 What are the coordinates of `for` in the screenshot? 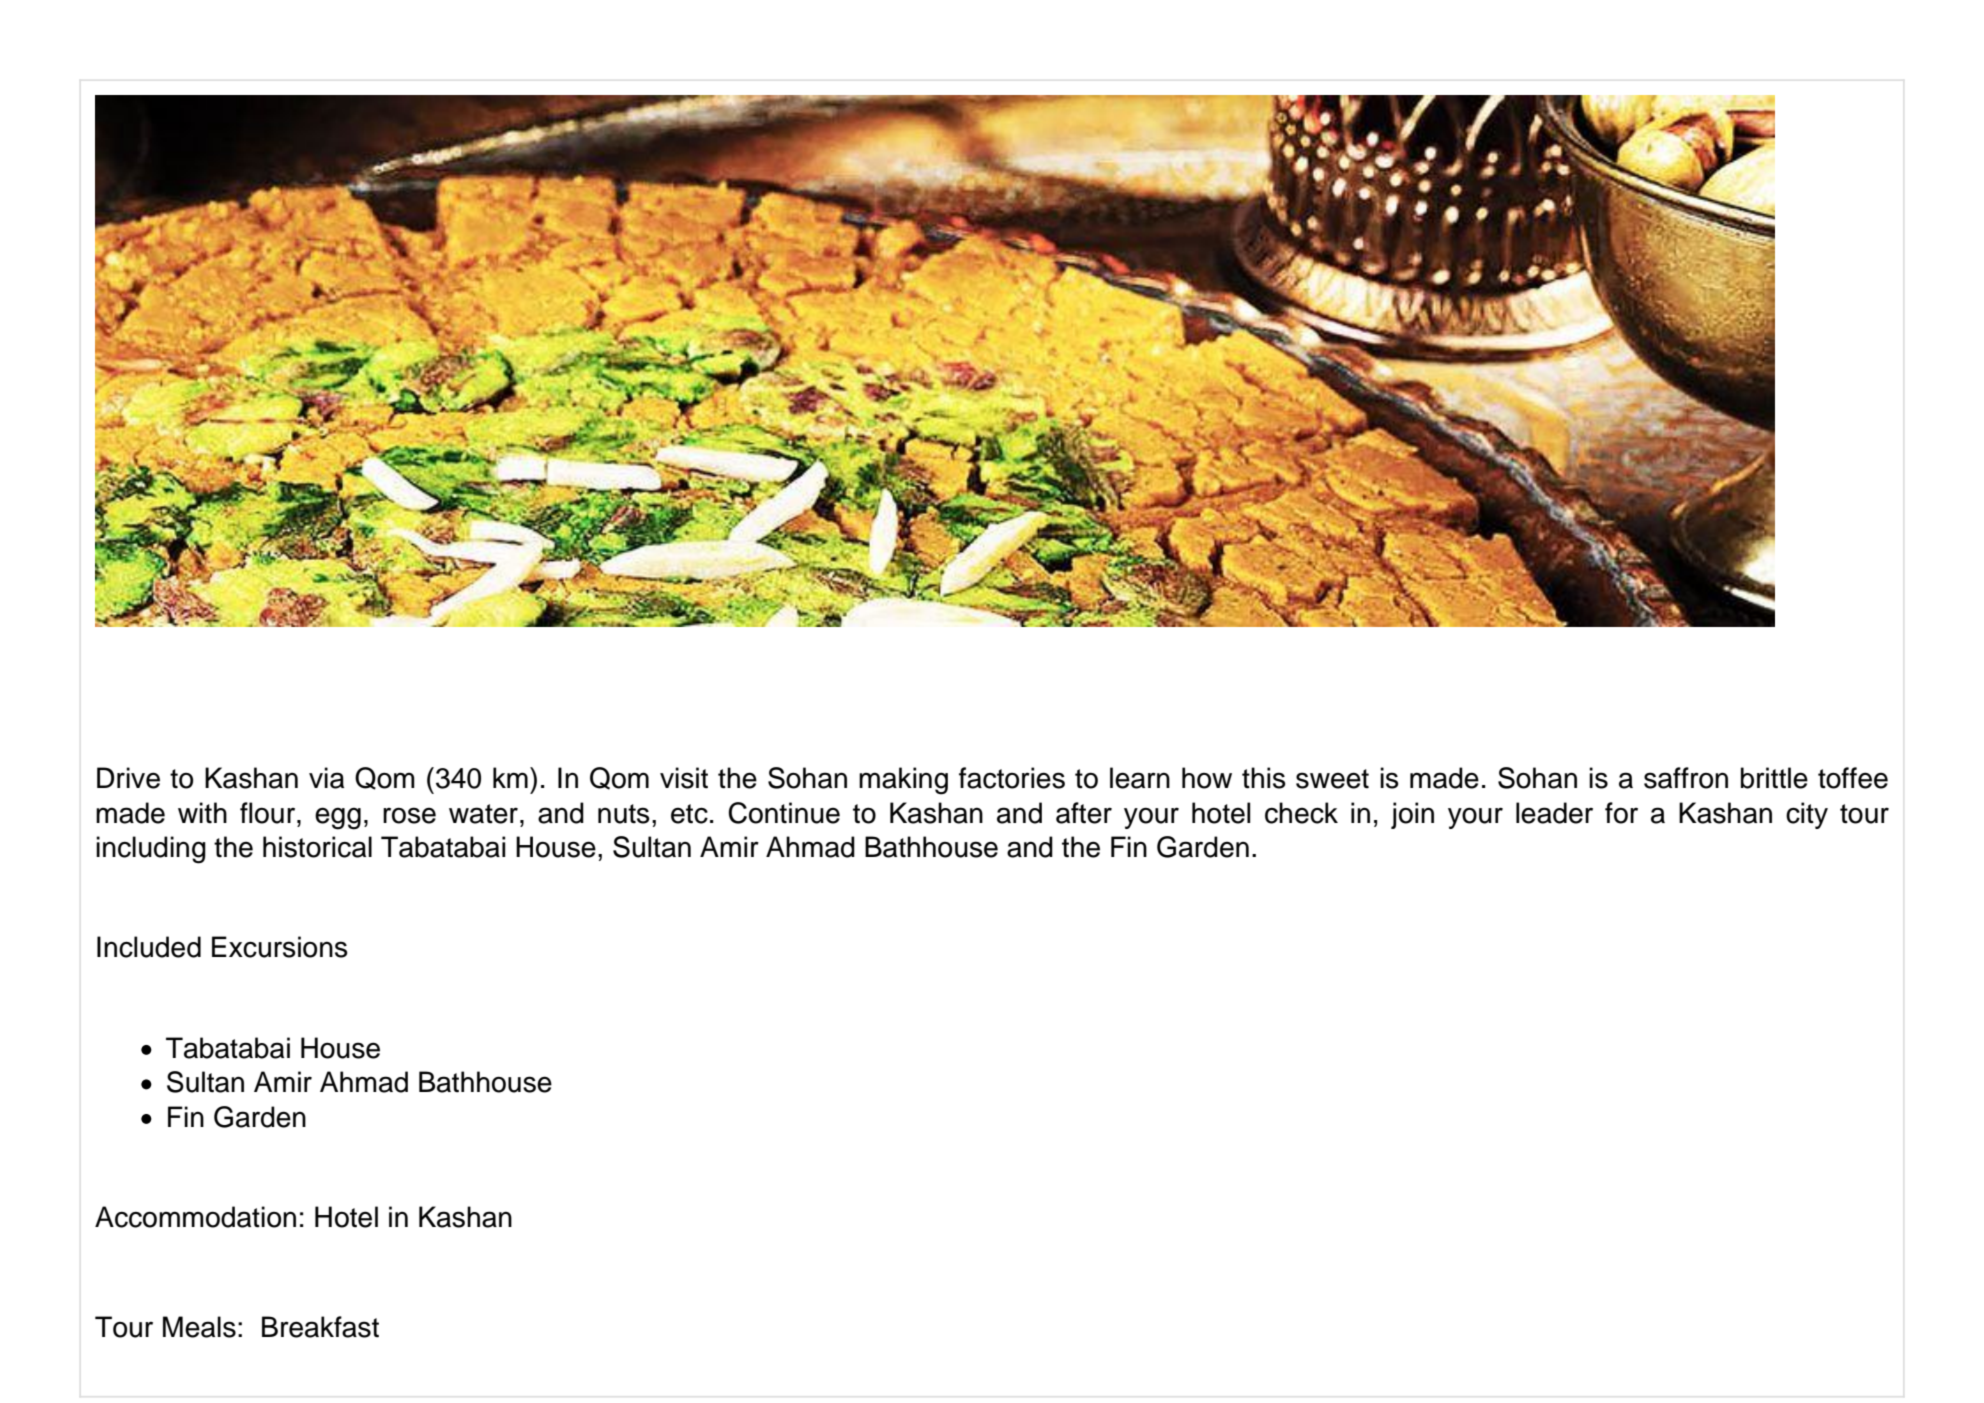 It's located at (1621, 813).
